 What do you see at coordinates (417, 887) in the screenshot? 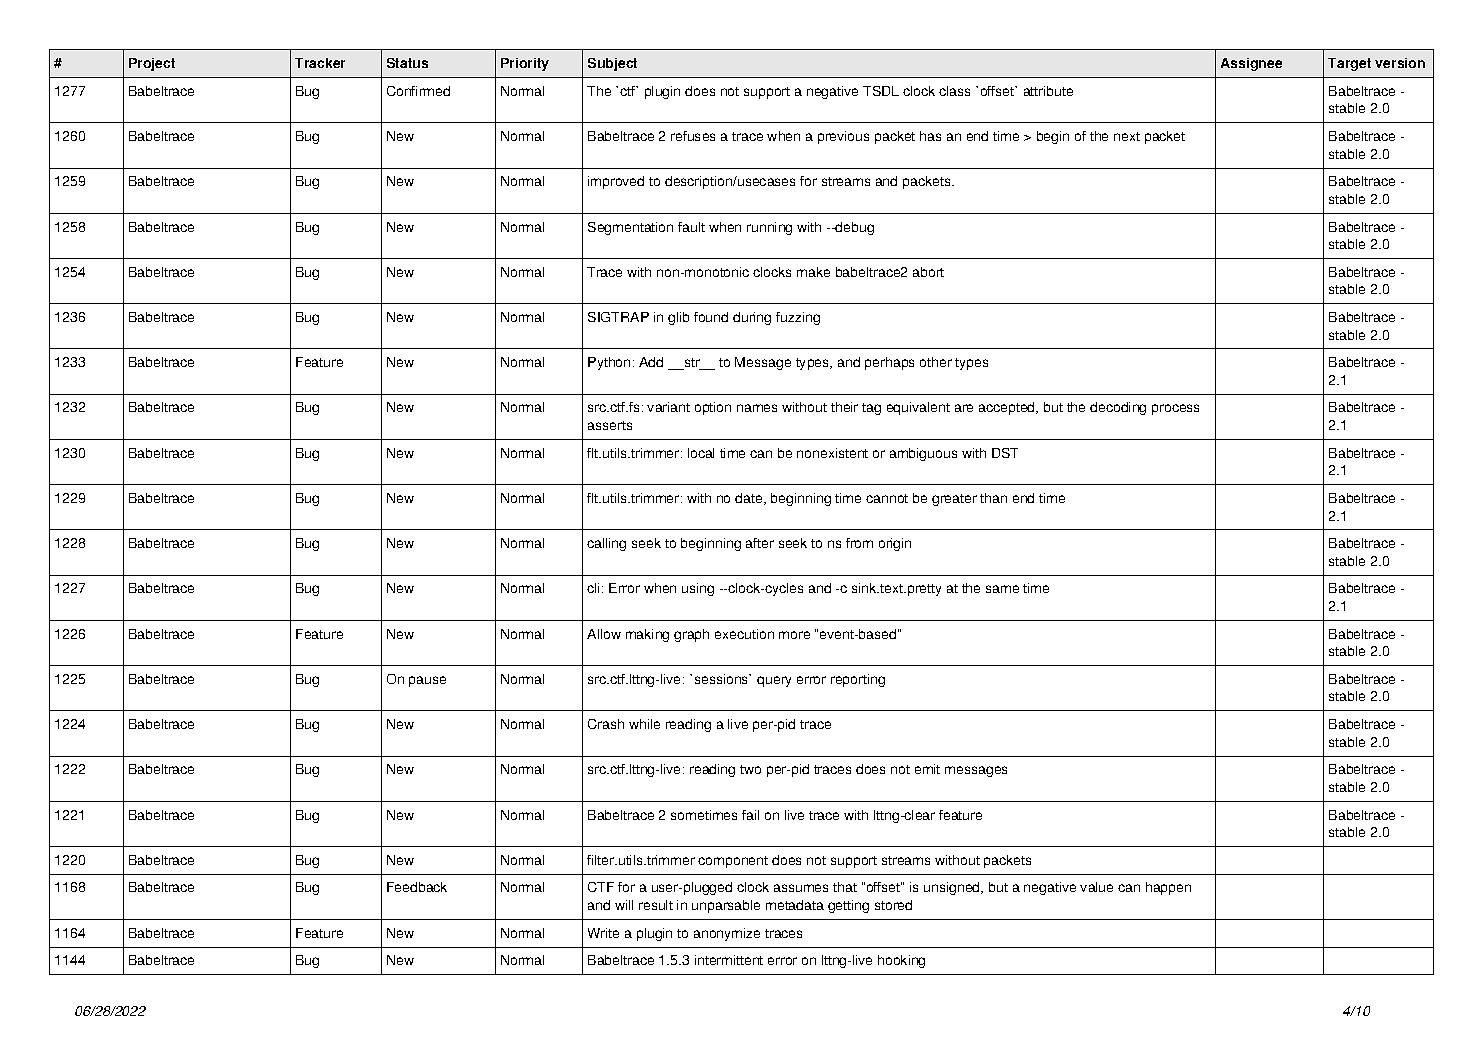
I see `Feedback` at bounding box center [417, 887].
